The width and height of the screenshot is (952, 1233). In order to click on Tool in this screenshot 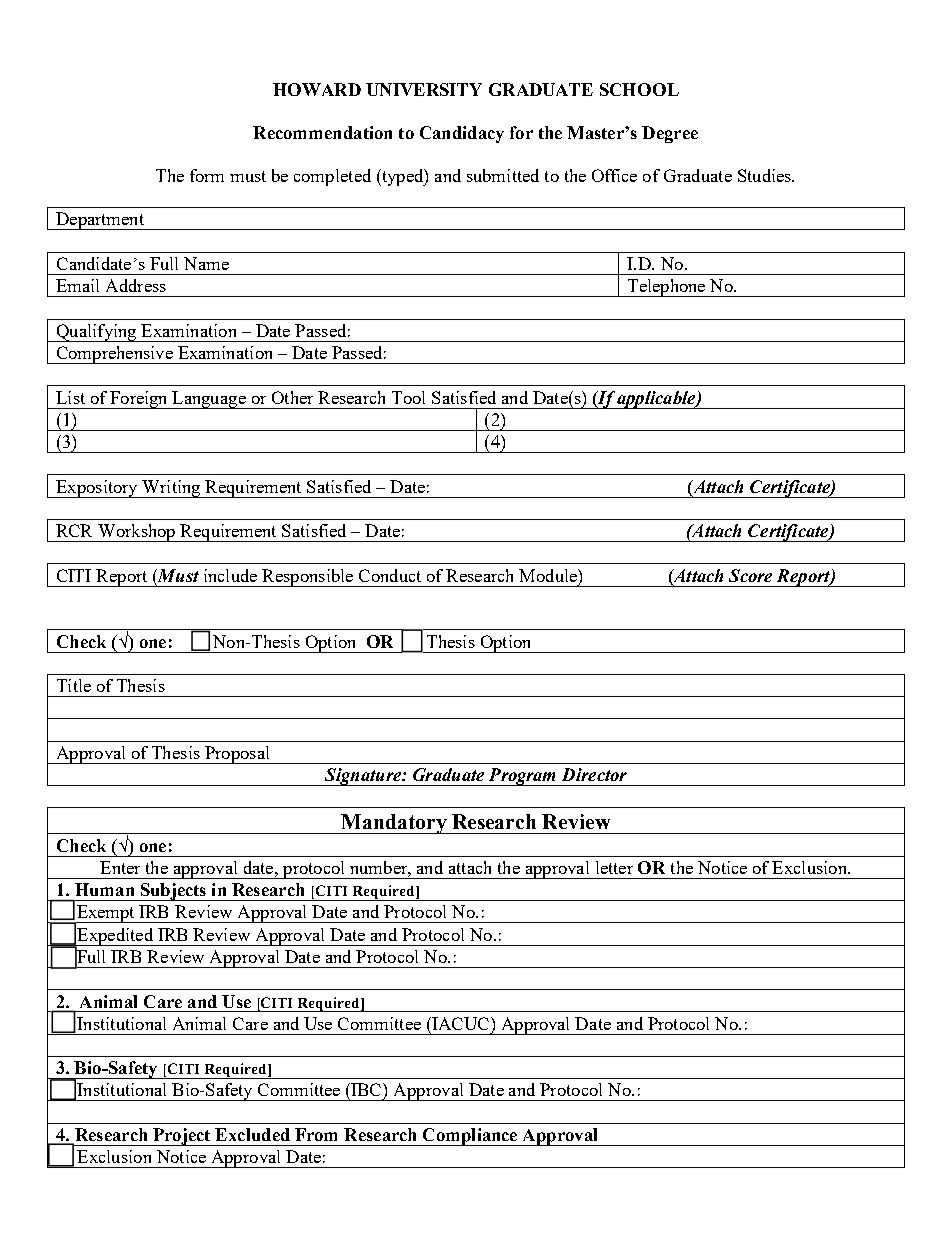, I will do `click(408, 397)`.
